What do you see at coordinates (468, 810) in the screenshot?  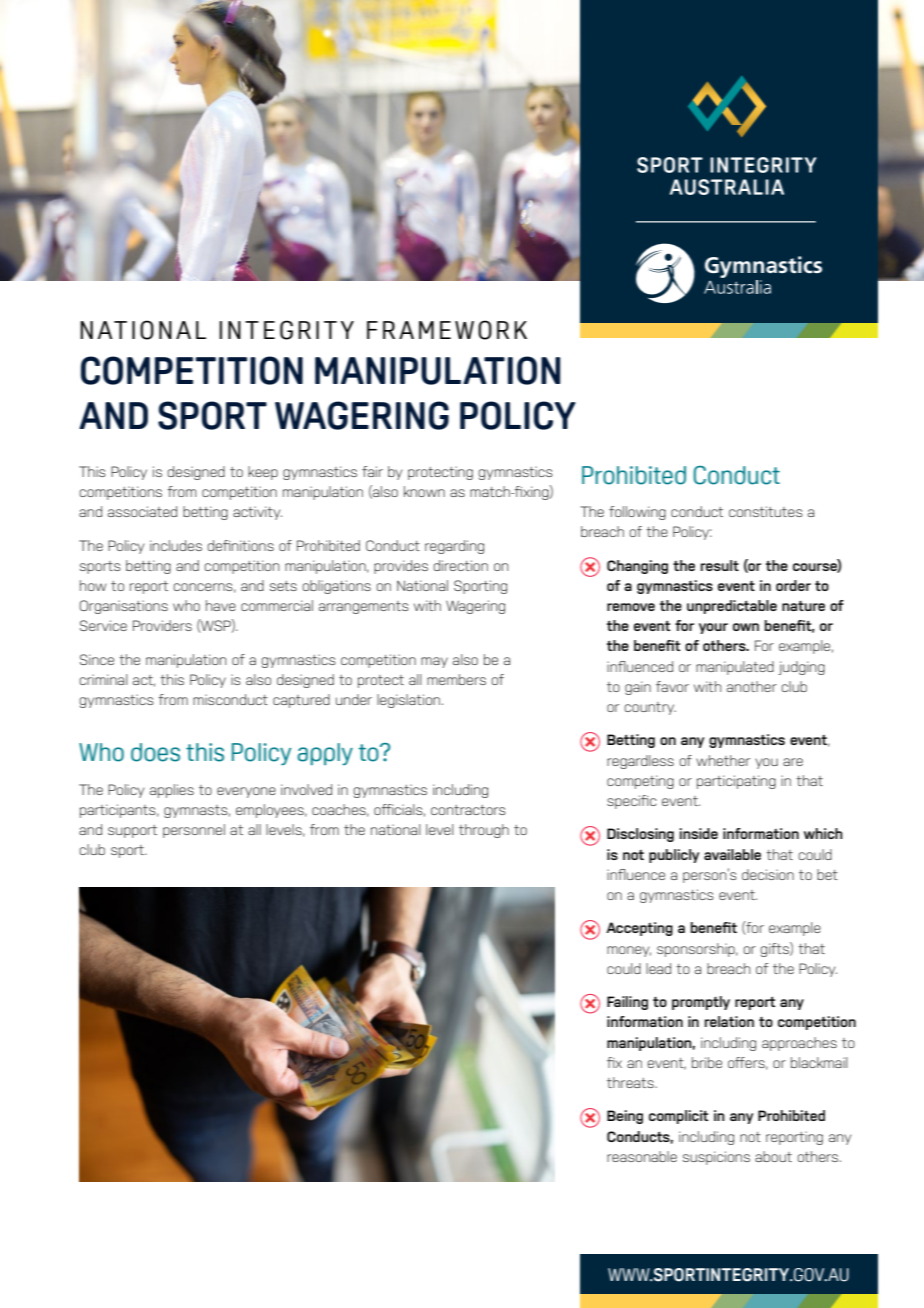 I see `contractors` at bounding box center [468, 810].
